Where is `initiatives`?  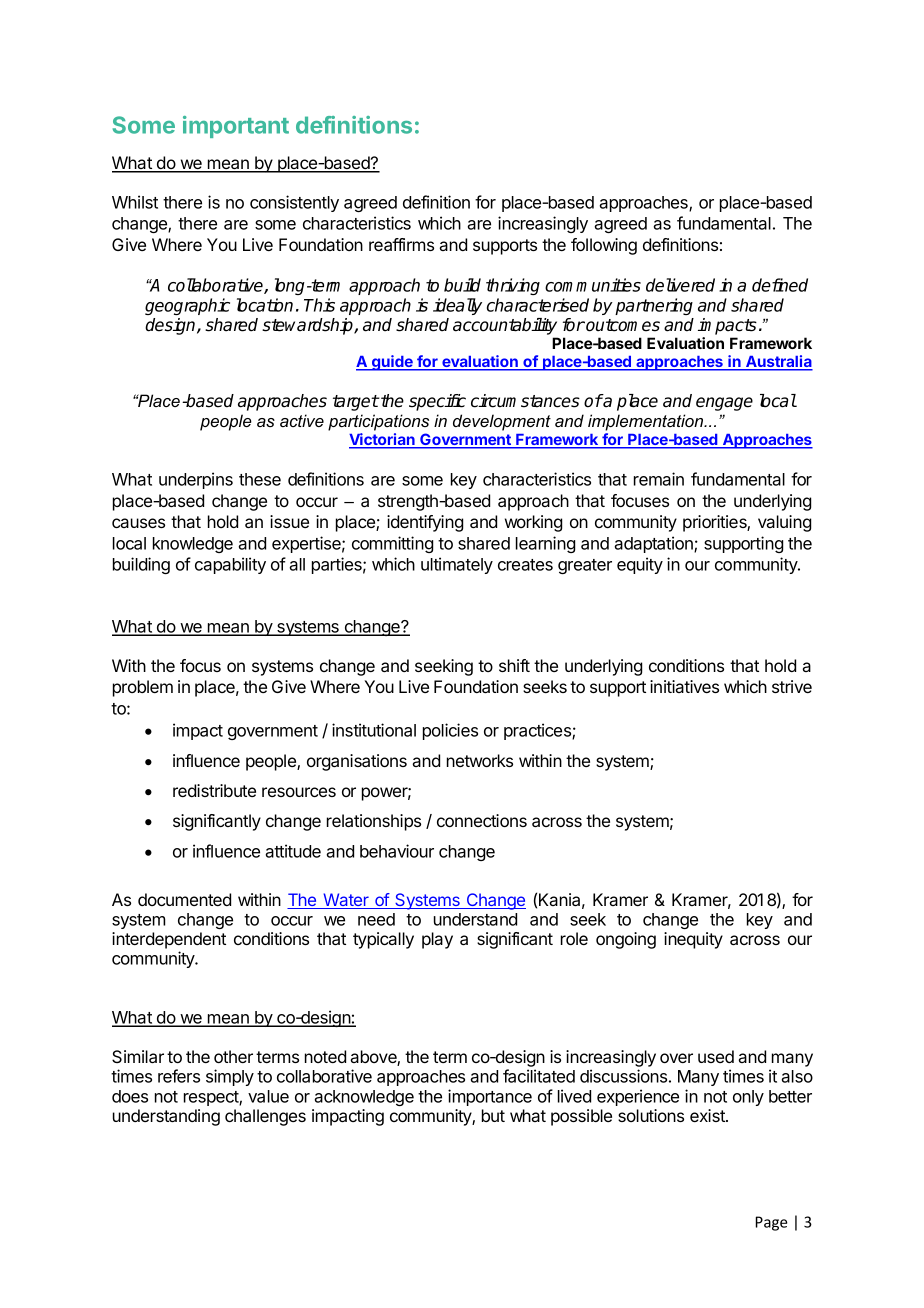
initiatives is located at coordinates (684, 686).
